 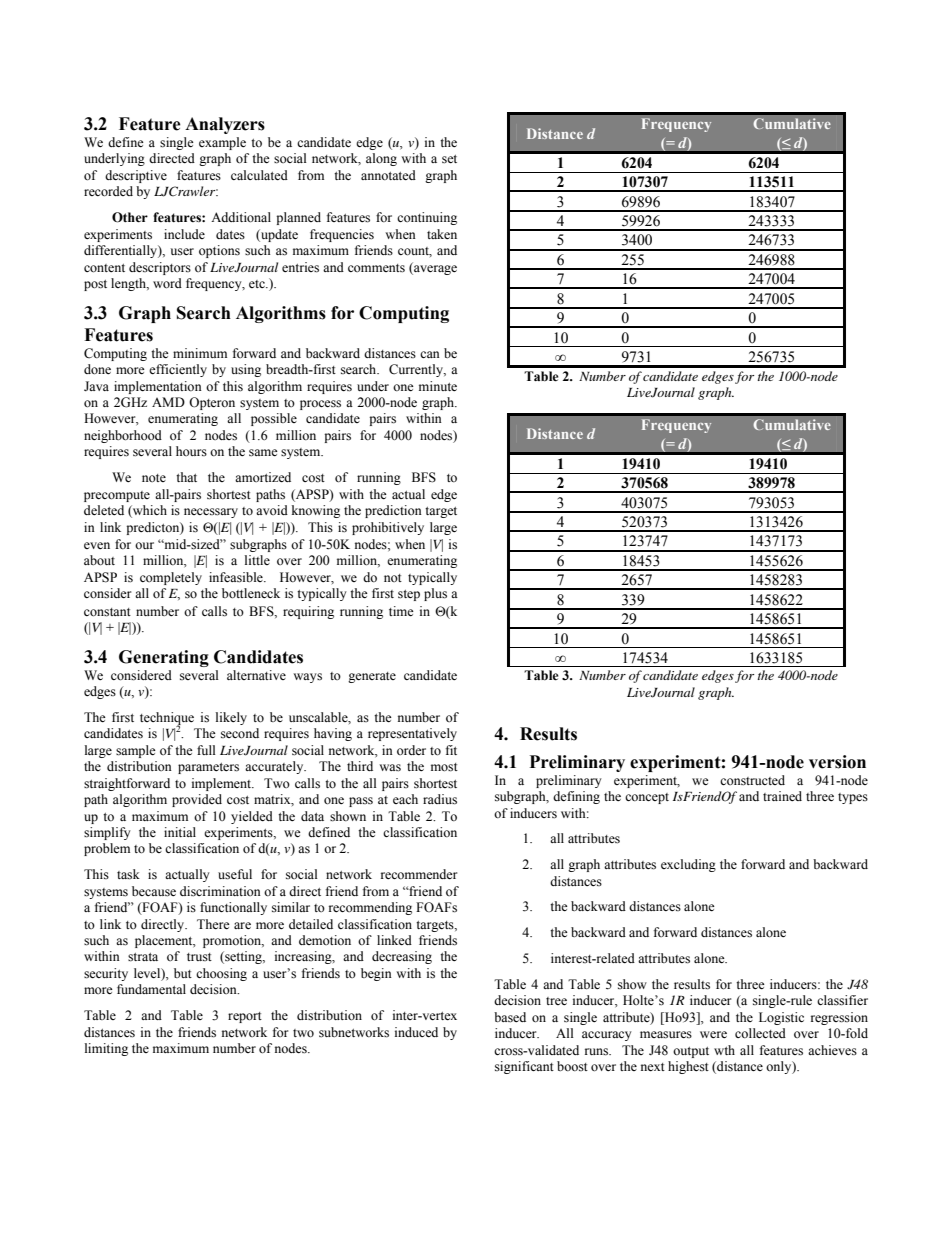 I want to click on version, so click(x=837, y=762).
